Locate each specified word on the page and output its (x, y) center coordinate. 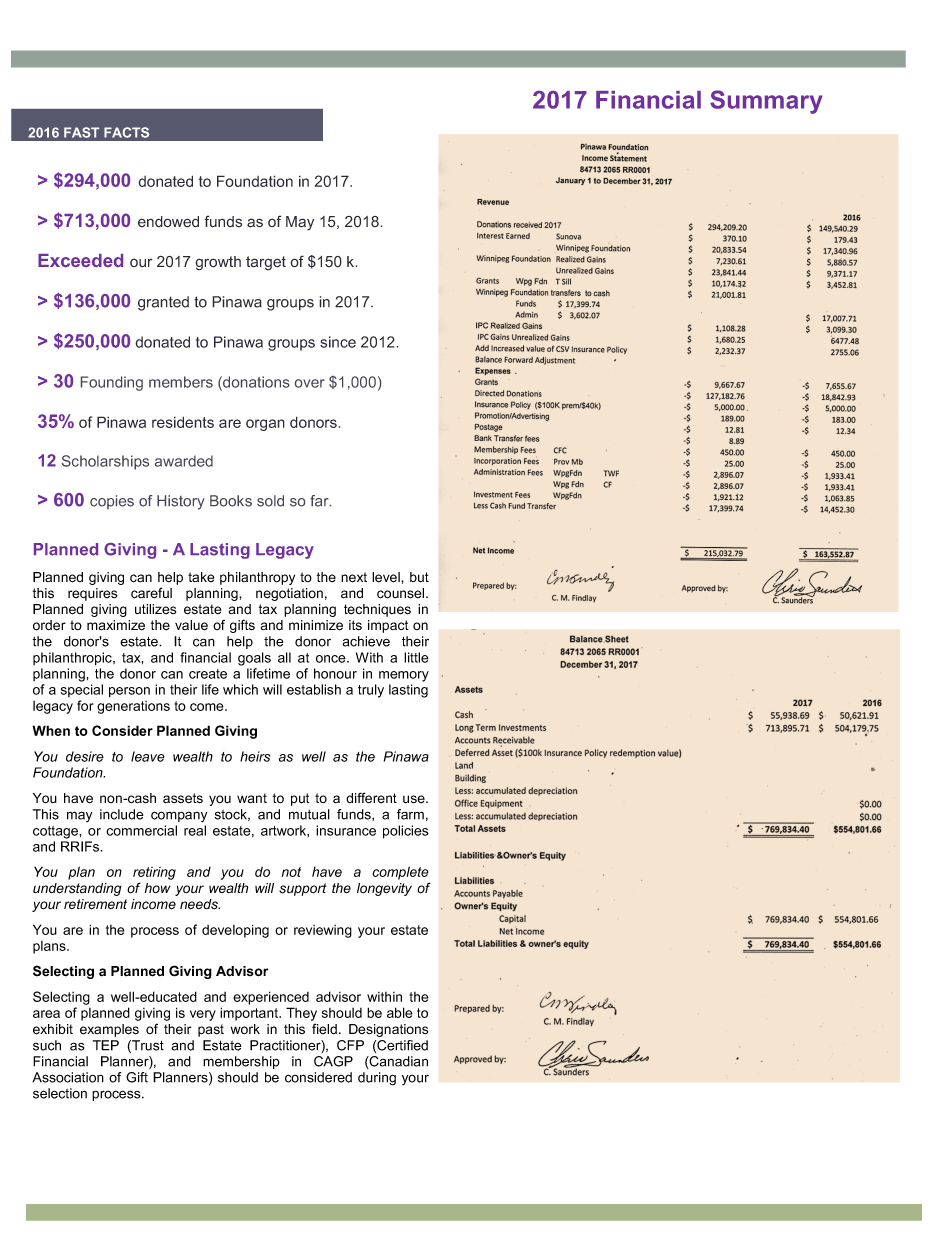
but (419, 577)
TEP (106, 1045)
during (377, 1079)
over (310, 383)
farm (410, 814)
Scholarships (105, 462)
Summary (766, 102)
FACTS (126, 132)
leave (148, 756)
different (371, 798)
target (266, 263)
